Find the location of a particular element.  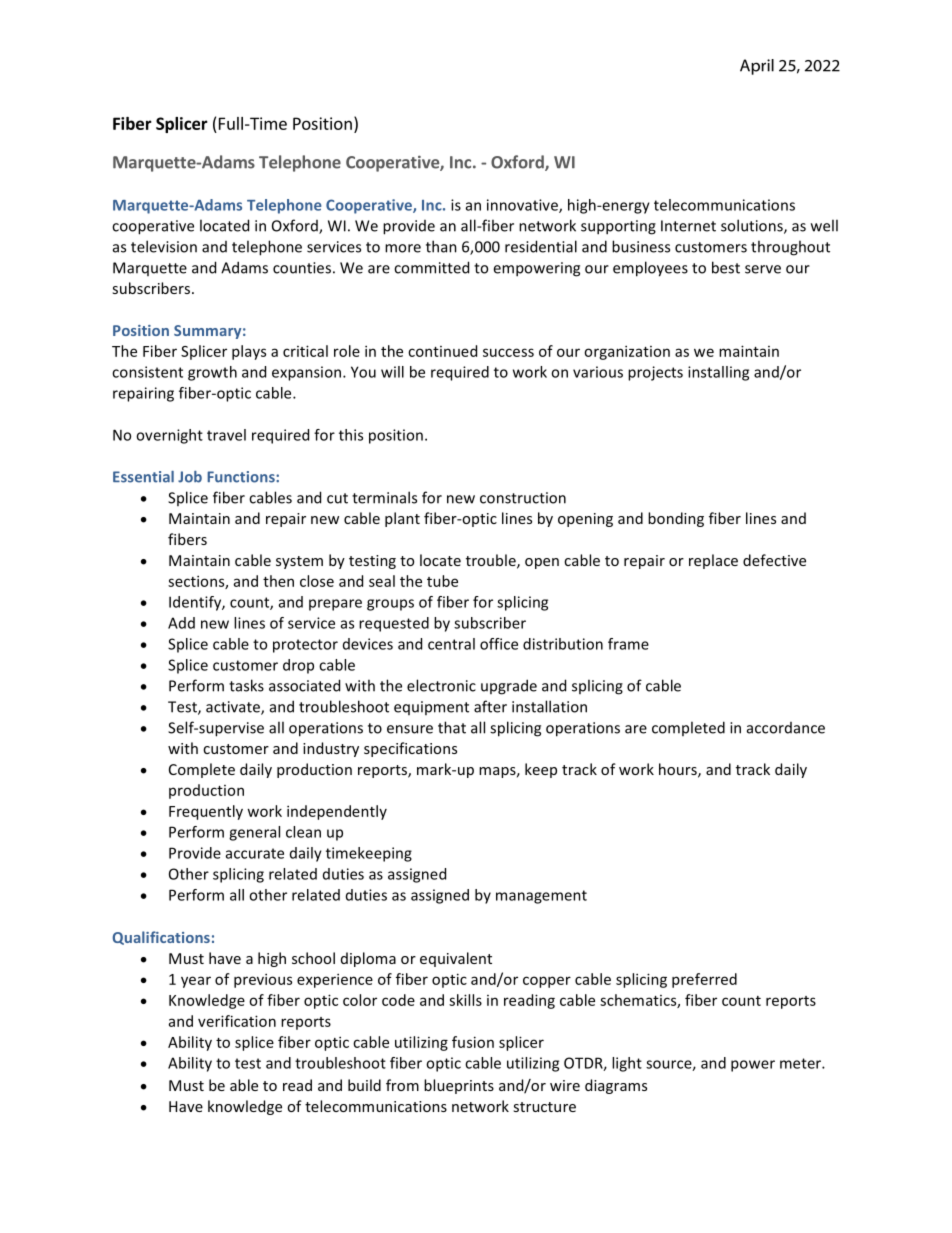

innovative is located at coordinates (523, 206).
